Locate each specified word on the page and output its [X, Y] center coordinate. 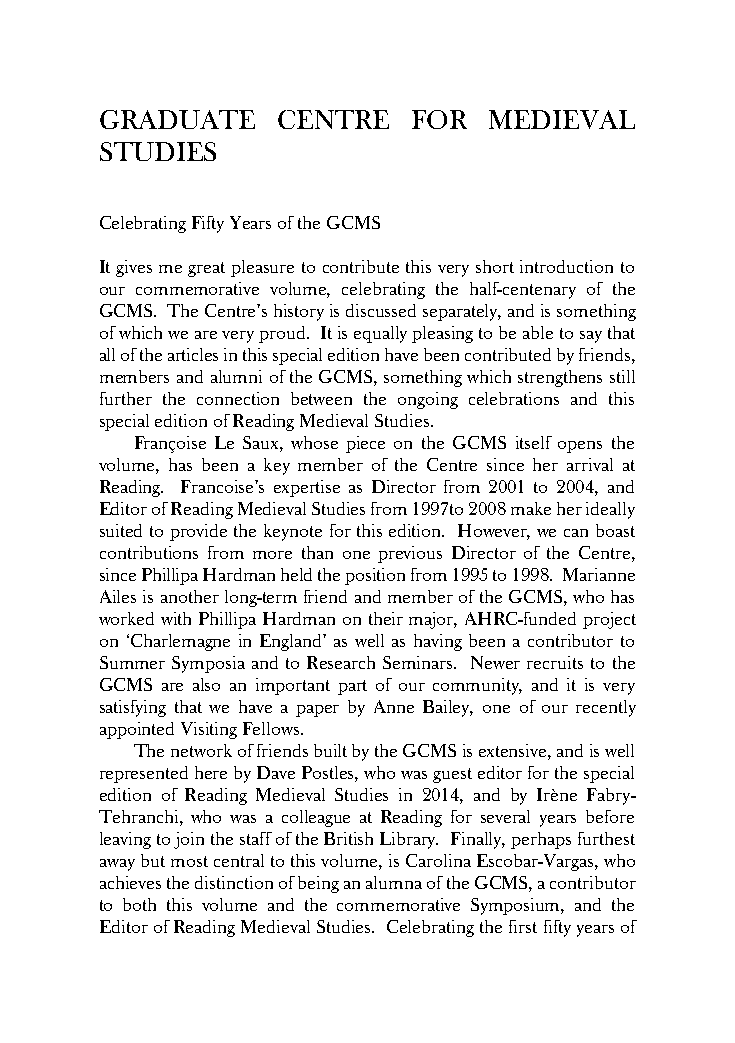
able [538, 332]
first [523, 926]
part [352, 687]
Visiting [209, 730]
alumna [394, 882]
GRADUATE [177, 119]
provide [198, 532]
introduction [566, 266]
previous [410, 554]
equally [380, 334]
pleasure [262, 268]
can [576, 533]
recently [606, 708]
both [139, 904]
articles [193, 354]
